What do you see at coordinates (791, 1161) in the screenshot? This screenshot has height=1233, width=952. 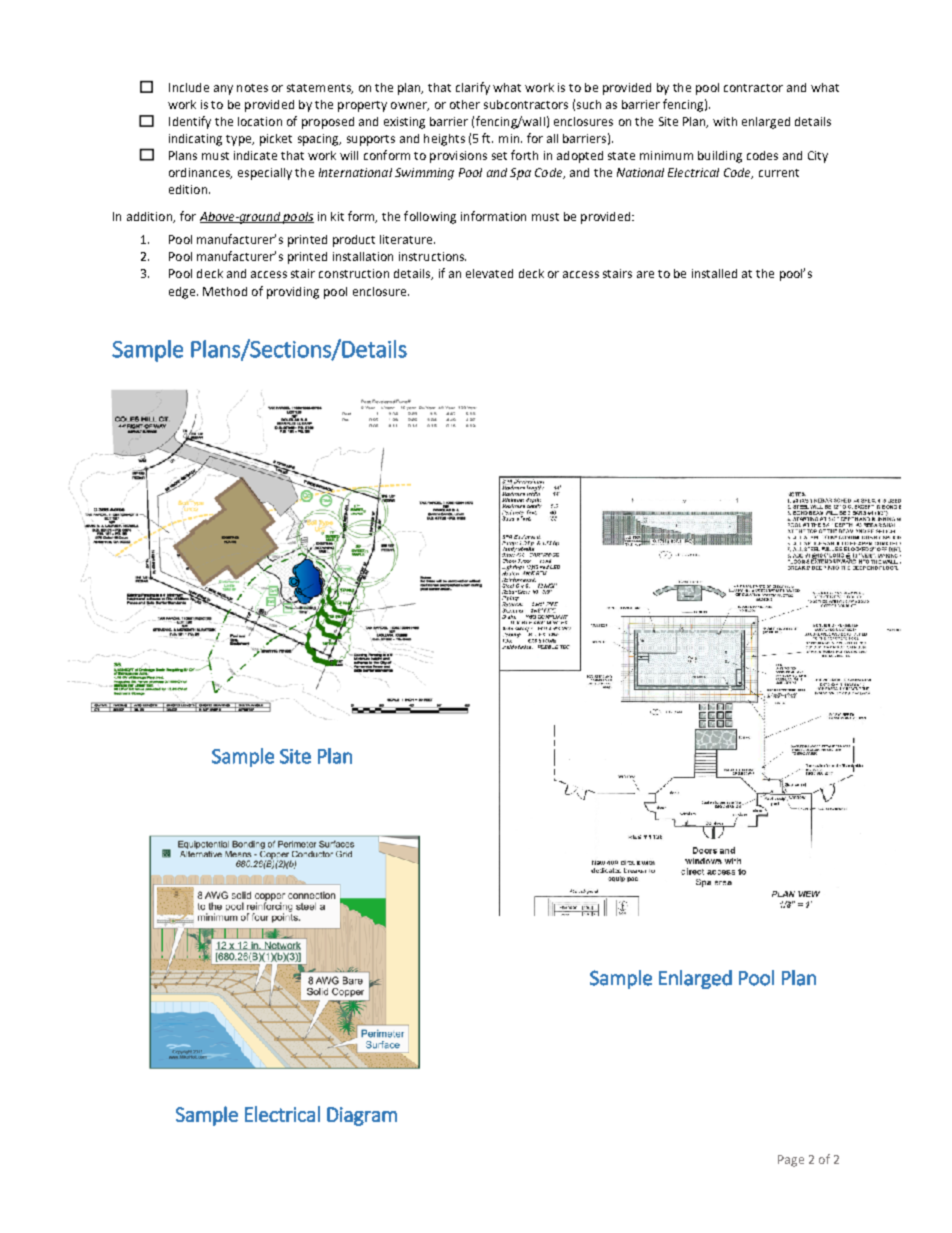 I see `Page` at bounding box center [791, 1161].
